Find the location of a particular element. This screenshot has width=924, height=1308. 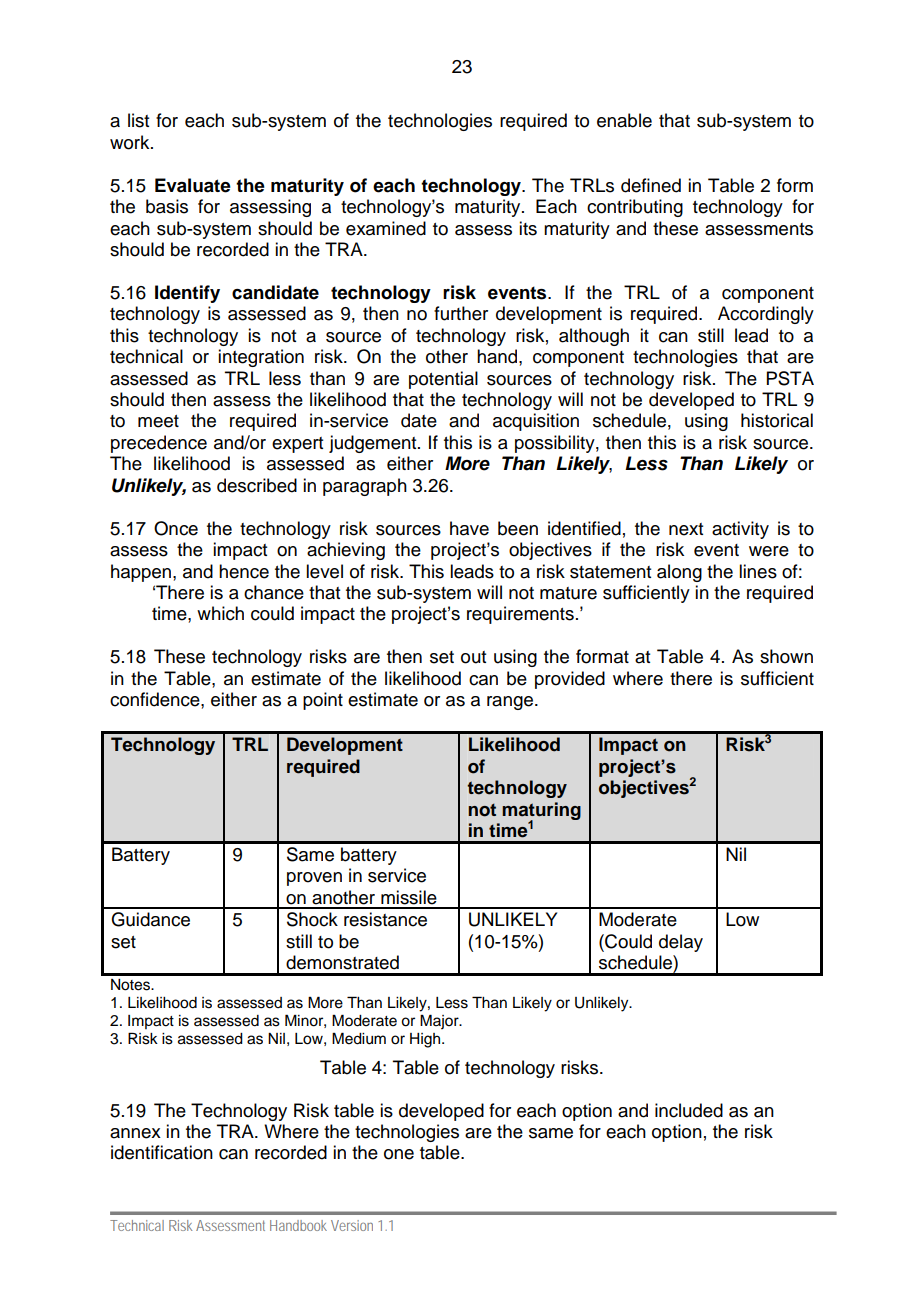

shown is located at coordinates (786, 656).
